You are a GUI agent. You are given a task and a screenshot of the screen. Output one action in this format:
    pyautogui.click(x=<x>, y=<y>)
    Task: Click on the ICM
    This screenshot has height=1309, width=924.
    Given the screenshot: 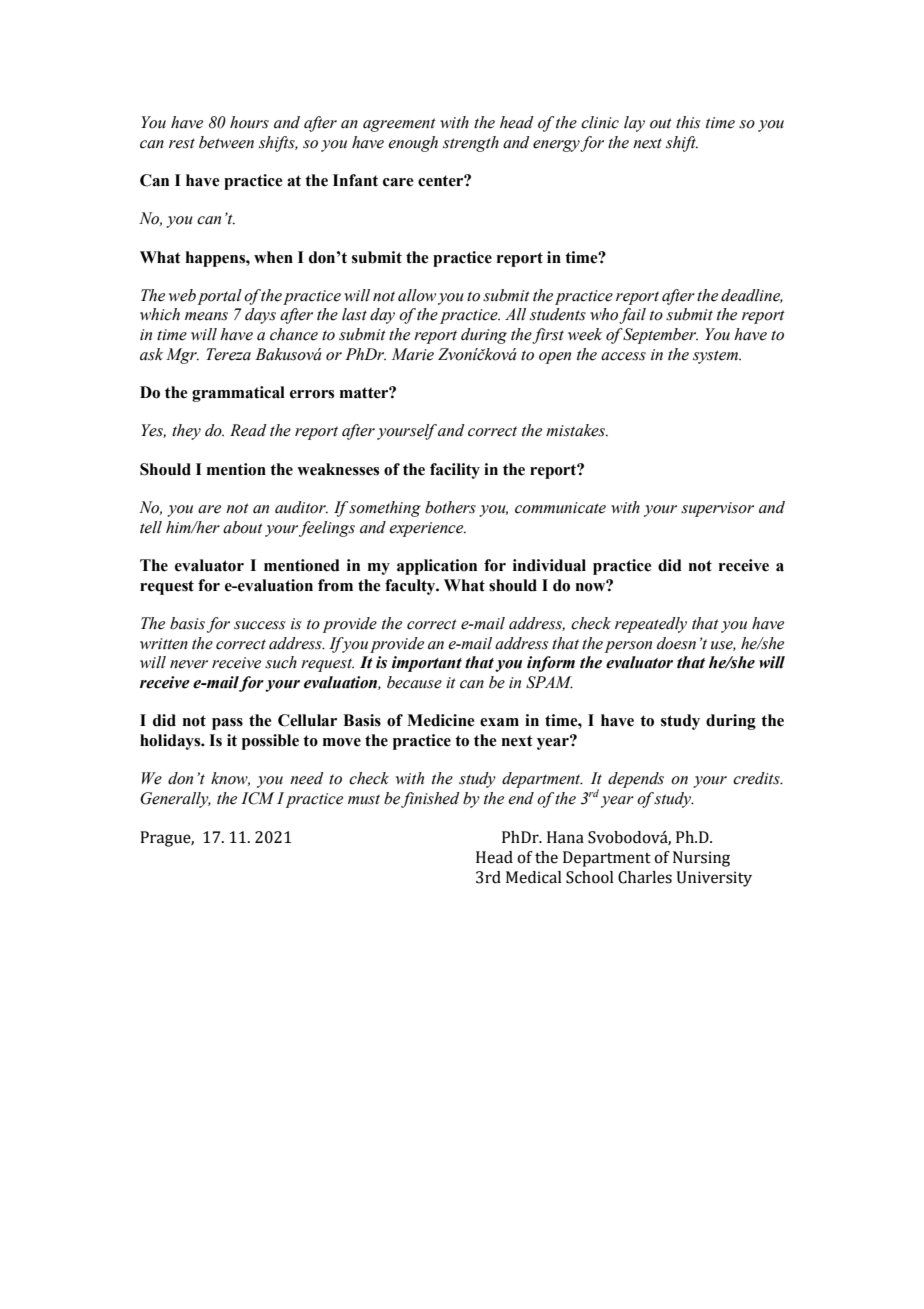 What is the action you would take?
    pyautogui.click(x=257, y=798)
